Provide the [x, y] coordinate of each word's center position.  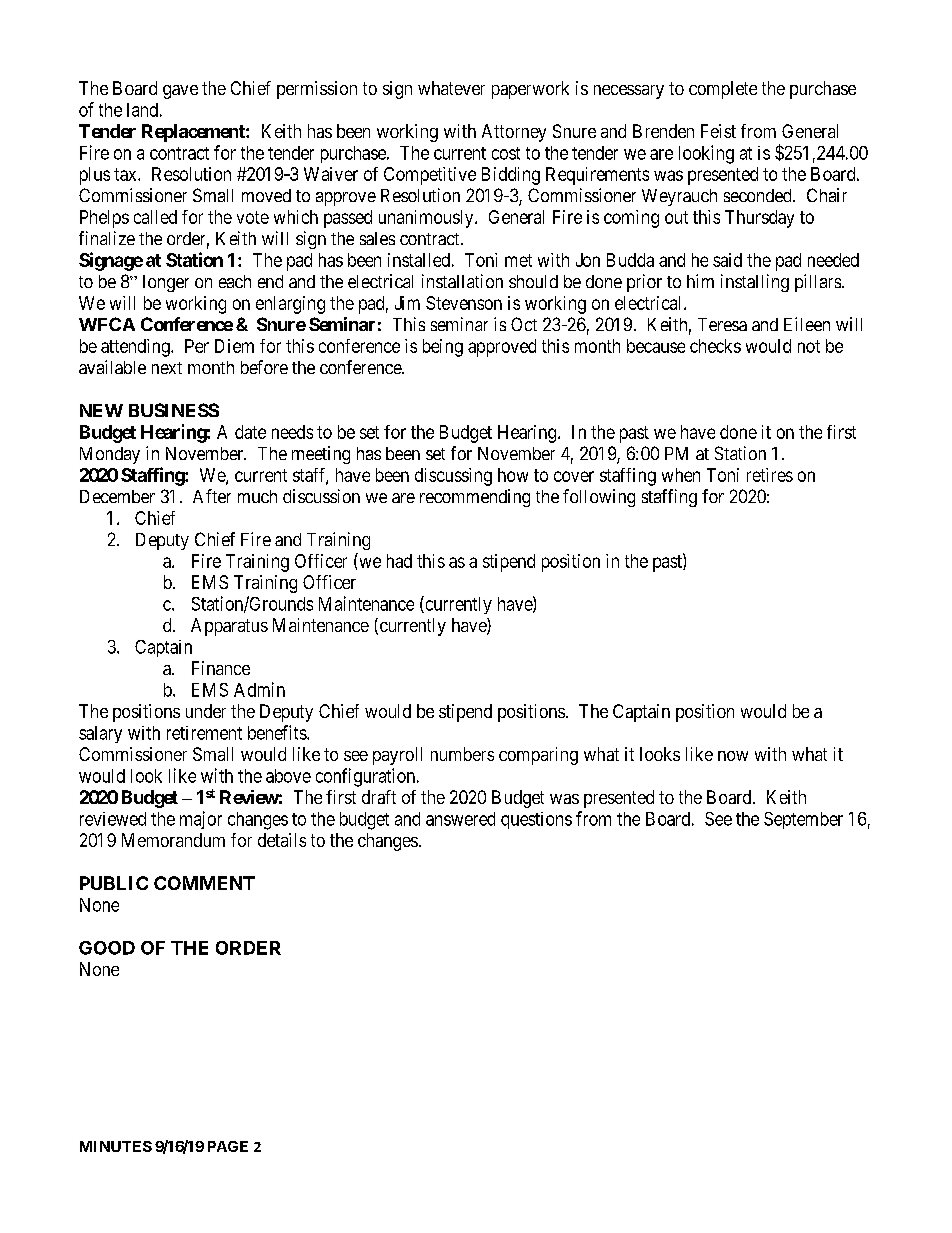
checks [715, 346]
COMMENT [204, 883]
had [399, 561]
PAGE [228, 1146]
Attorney [514, 133]
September [803, 820]
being [443, 348]
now [733, 756]
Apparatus [229, 627]
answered [460, 819]
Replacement [194, 133]
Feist [718, 131]
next [167, 368]
